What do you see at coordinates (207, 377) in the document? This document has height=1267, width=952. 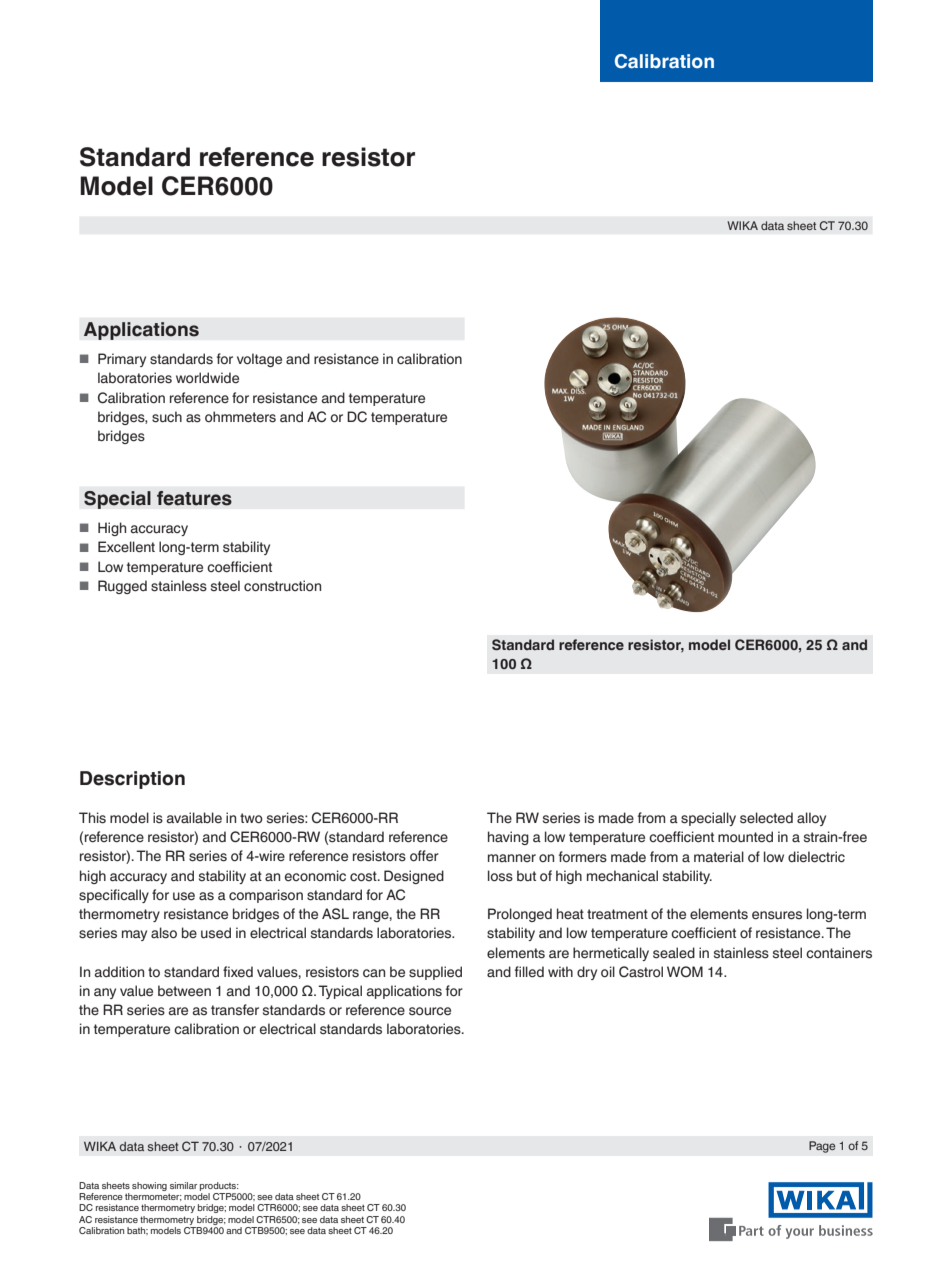 I see `worldwide` at bounding box center [207, 377].
